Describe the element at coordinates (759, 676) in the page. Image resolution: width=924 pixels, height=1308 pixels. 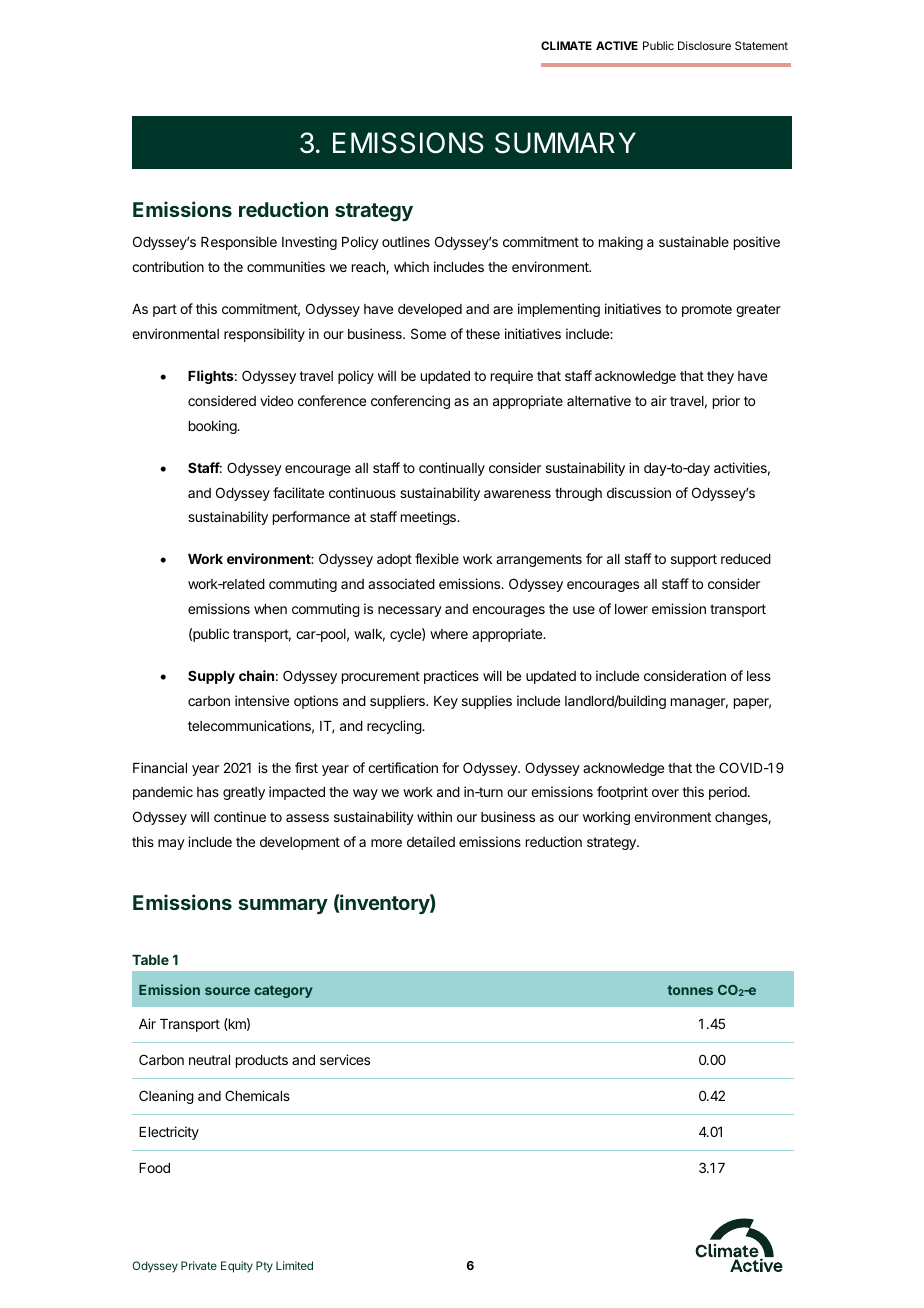
I see `less` at that location.
